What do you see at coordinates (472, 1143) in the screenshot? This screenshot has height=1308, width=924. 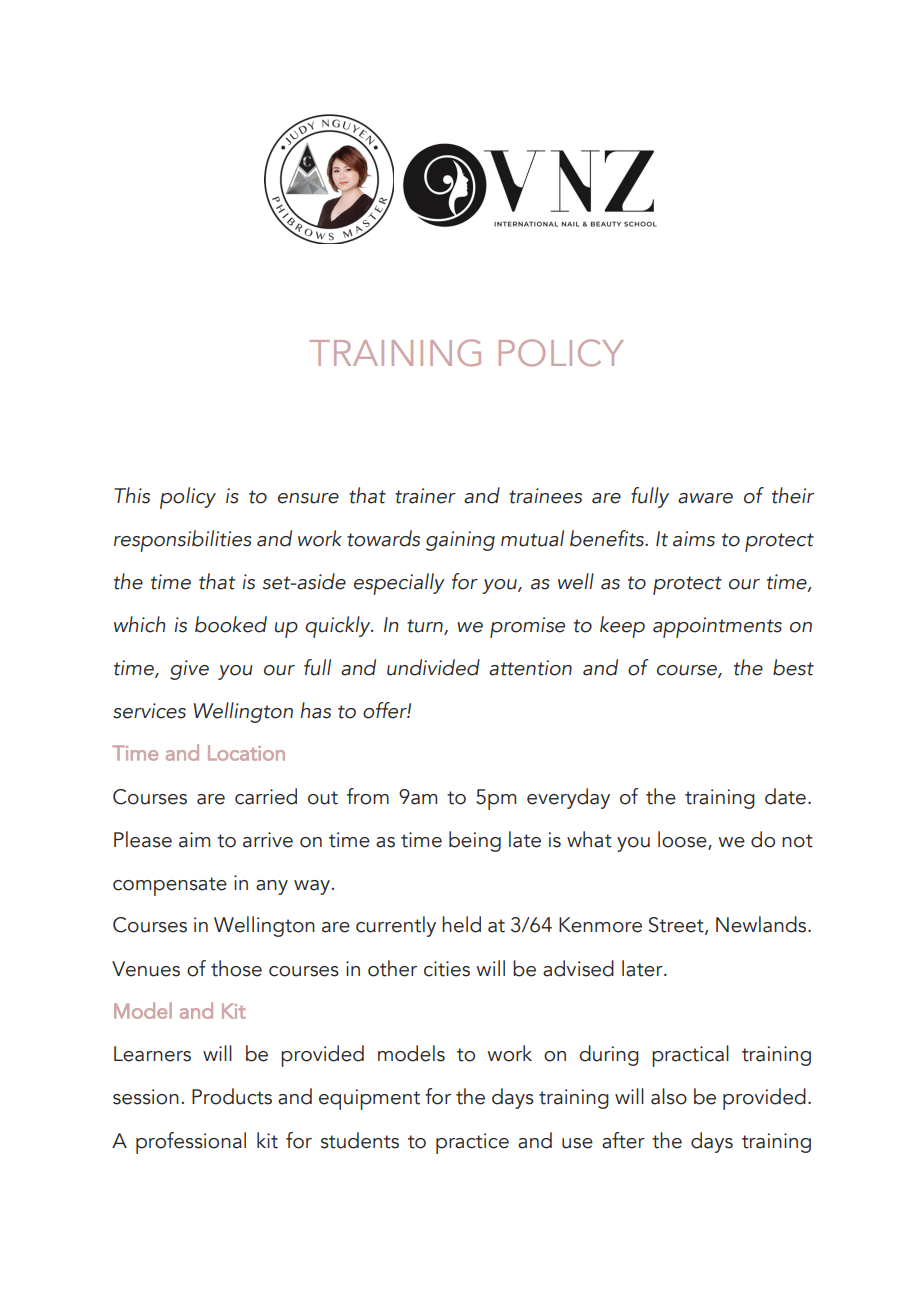 I see `practice` at bounding box center [472, 1143].
